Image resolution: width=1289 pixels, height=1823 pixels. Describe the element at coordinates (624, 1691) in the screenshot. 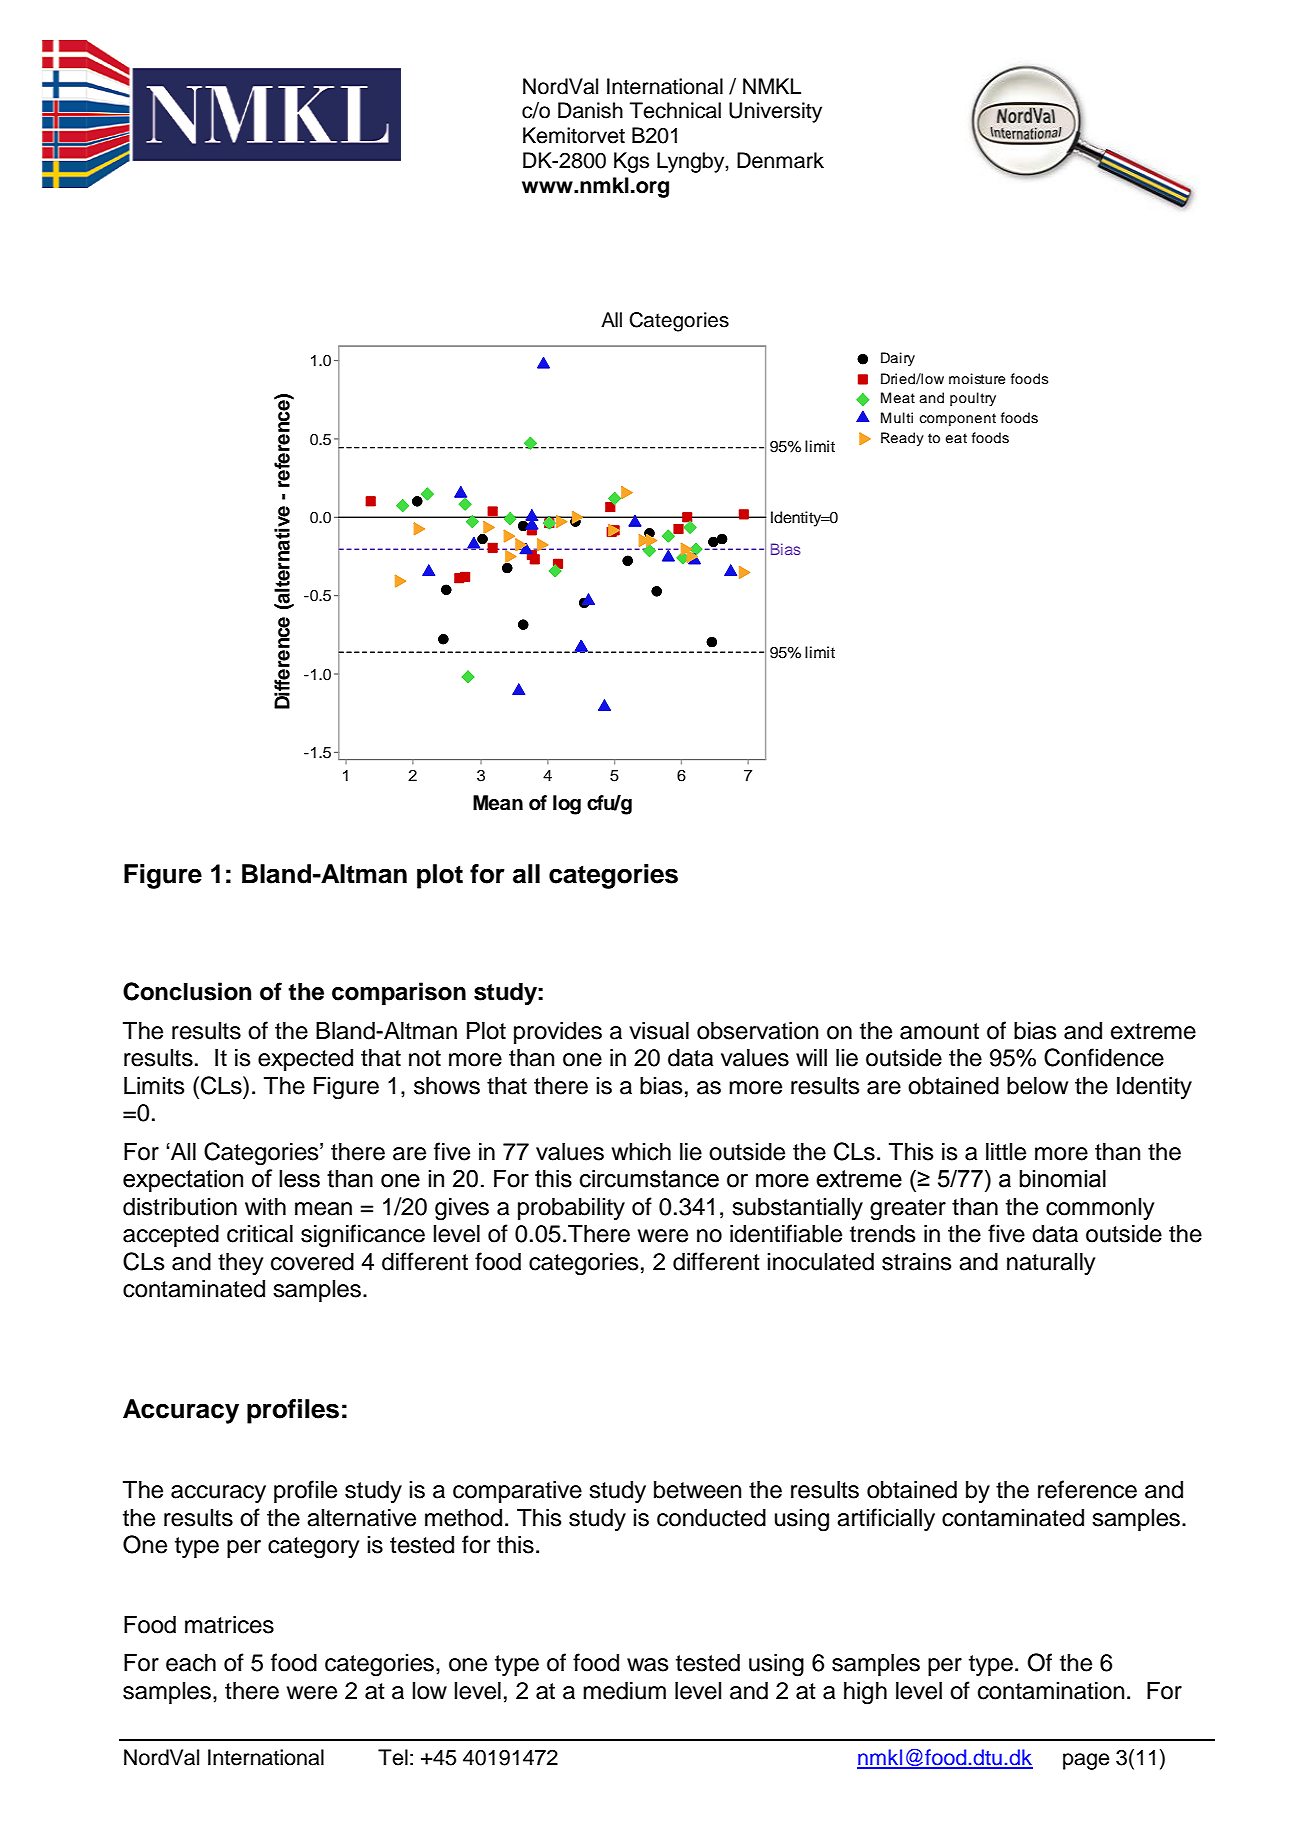

I see `medium` at that location.
